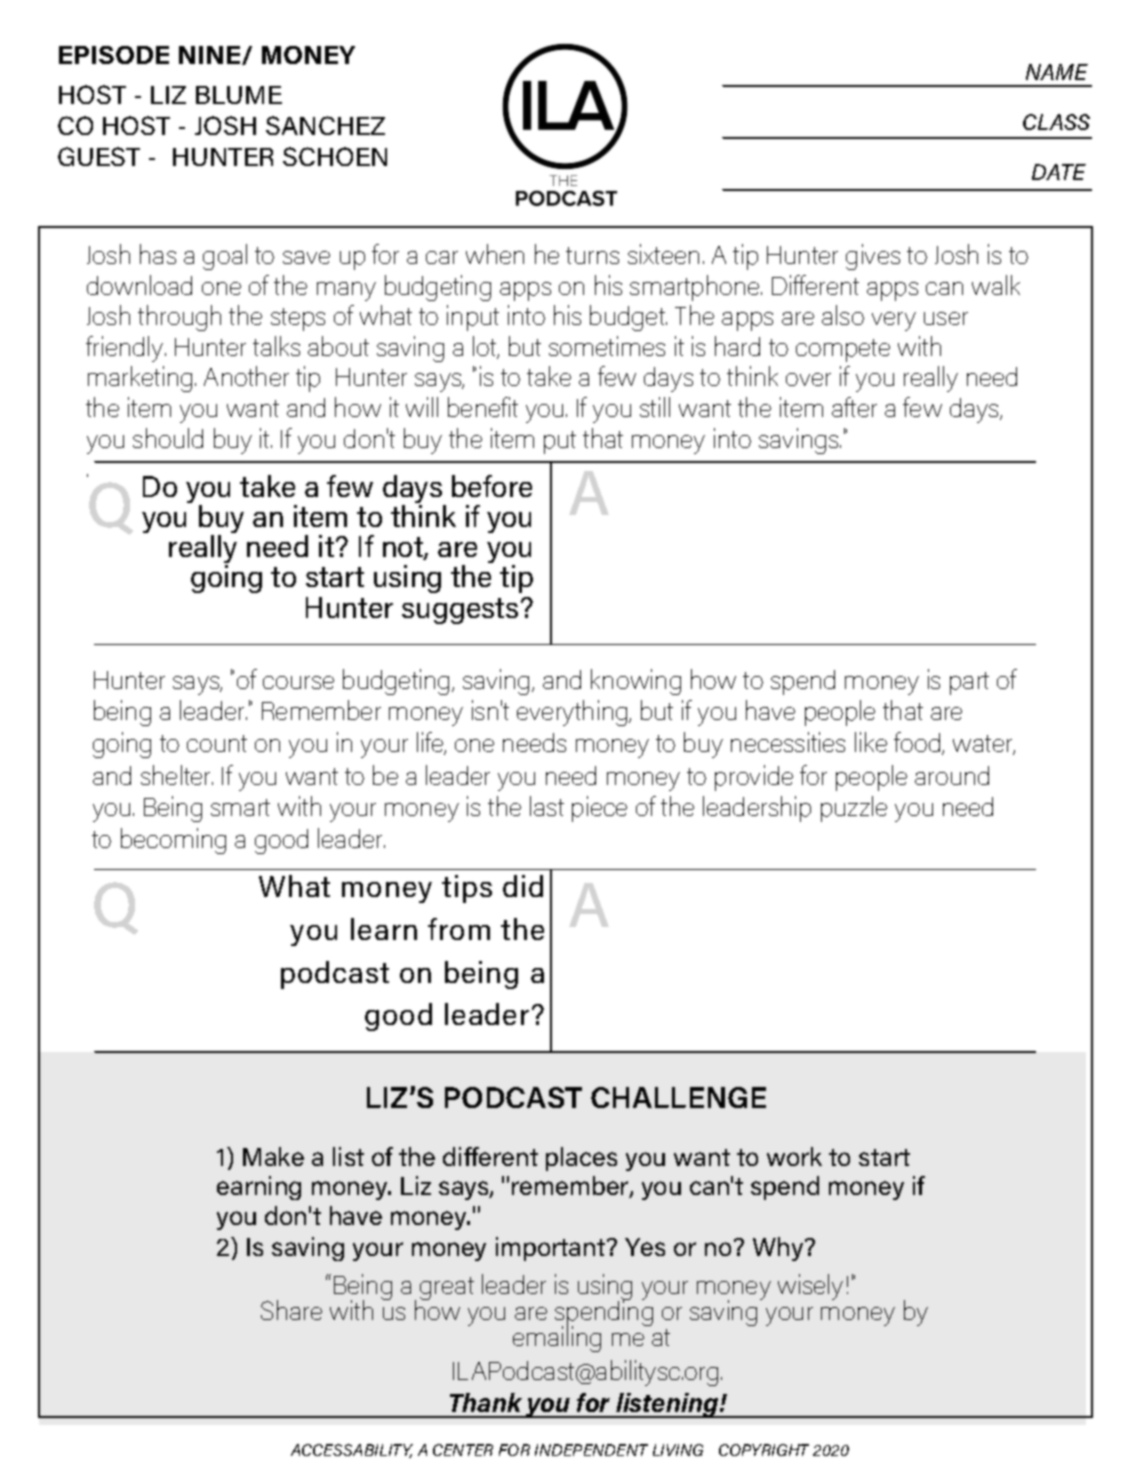 The image size is (1140, 1475). I want to click on Share, so click(291, 1310).
